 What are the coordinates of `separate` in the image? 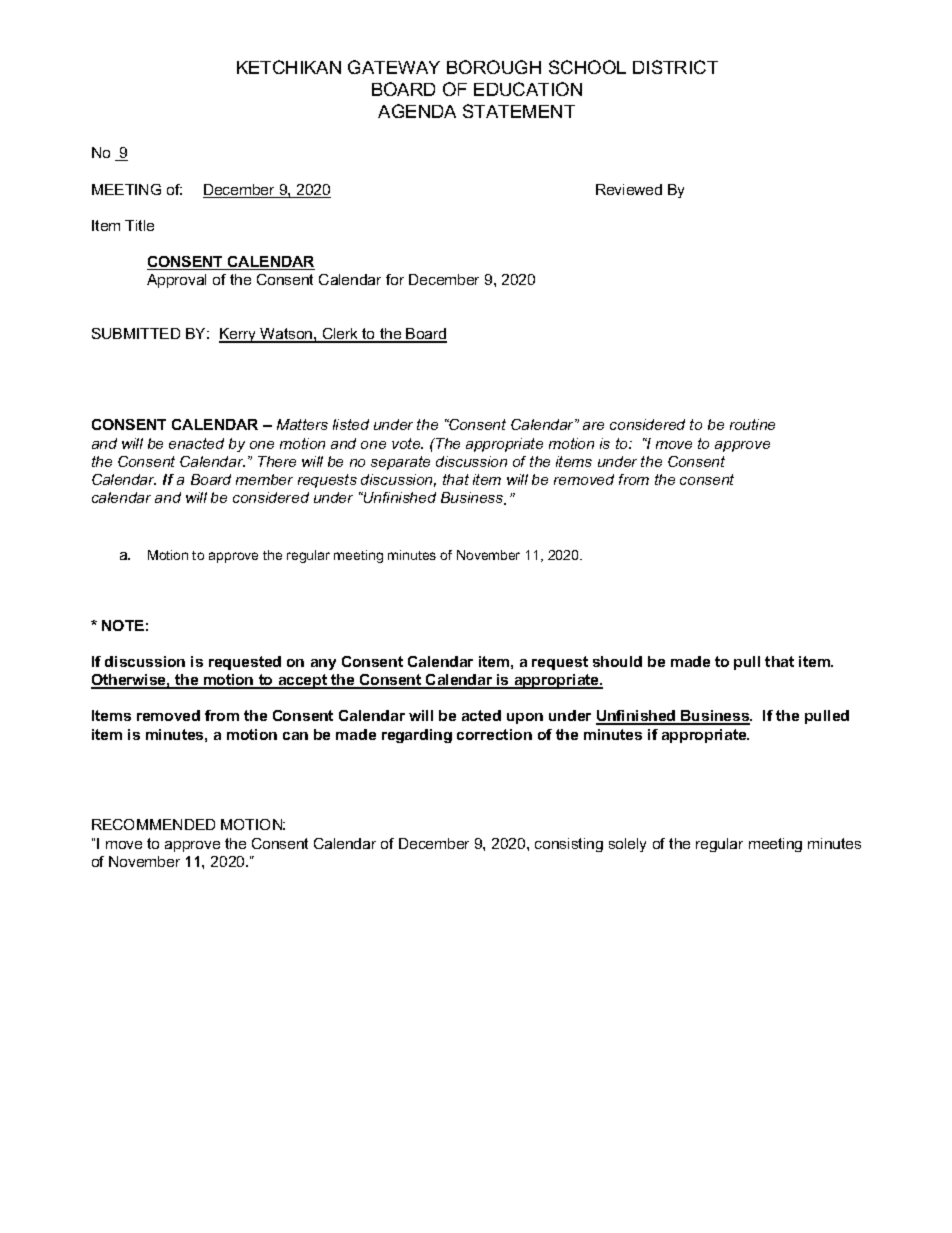 It's located at (400, 463).
